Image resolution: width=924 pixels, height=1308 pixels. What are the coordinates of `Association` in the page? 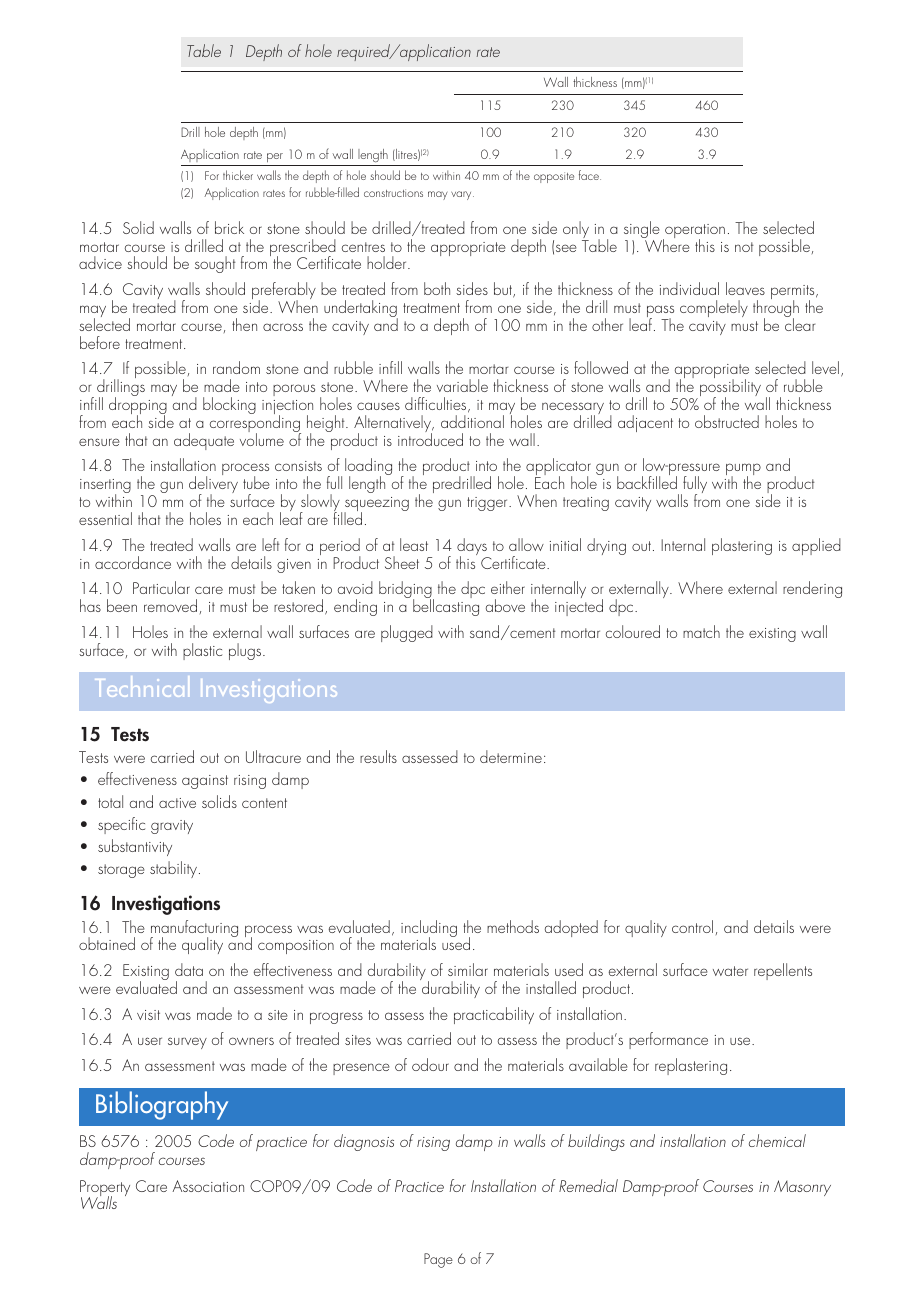 It's located at (208, 1186).
